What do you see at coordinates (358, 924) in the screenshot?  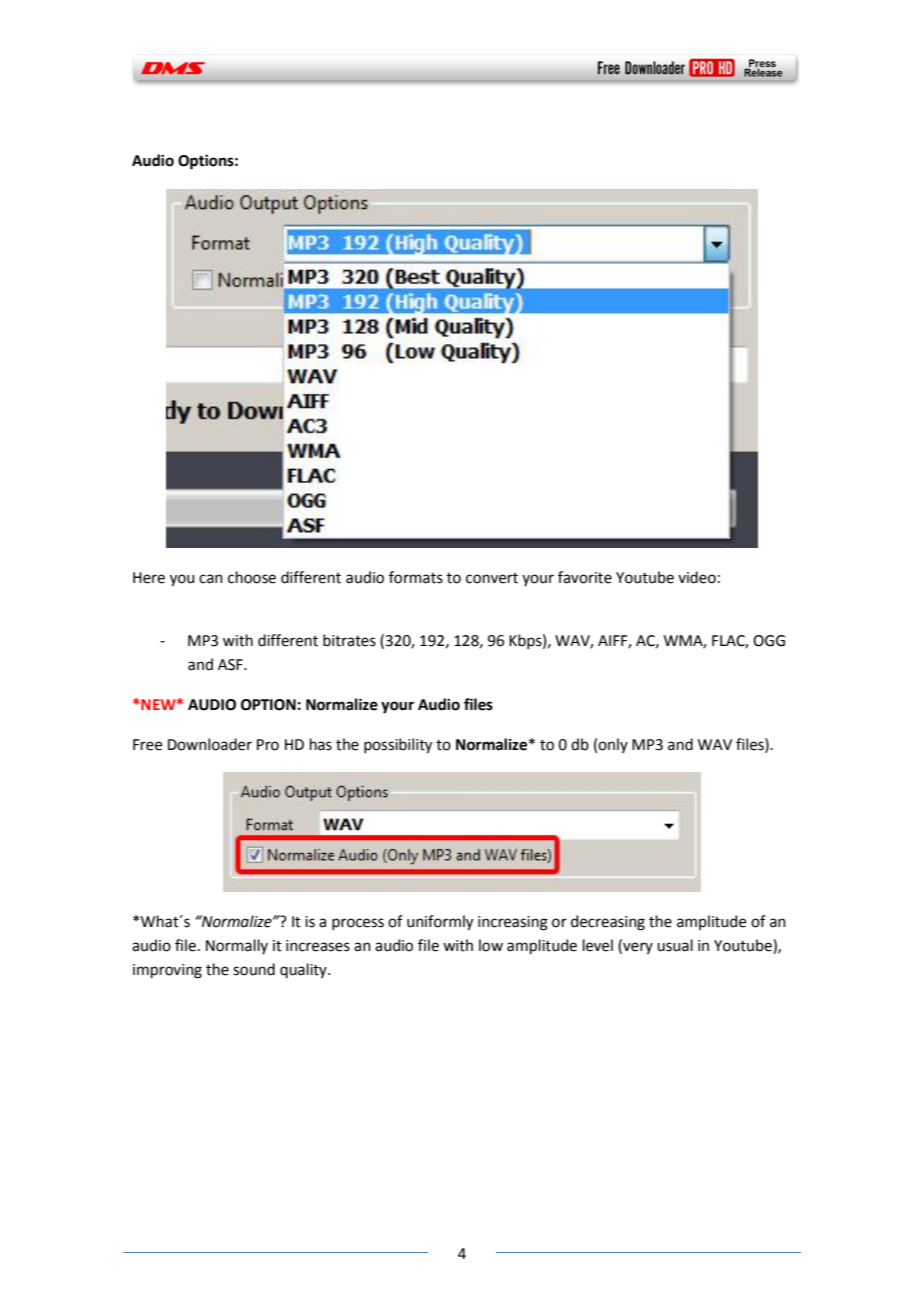 I see `process` at bounding box center [358, 924].
